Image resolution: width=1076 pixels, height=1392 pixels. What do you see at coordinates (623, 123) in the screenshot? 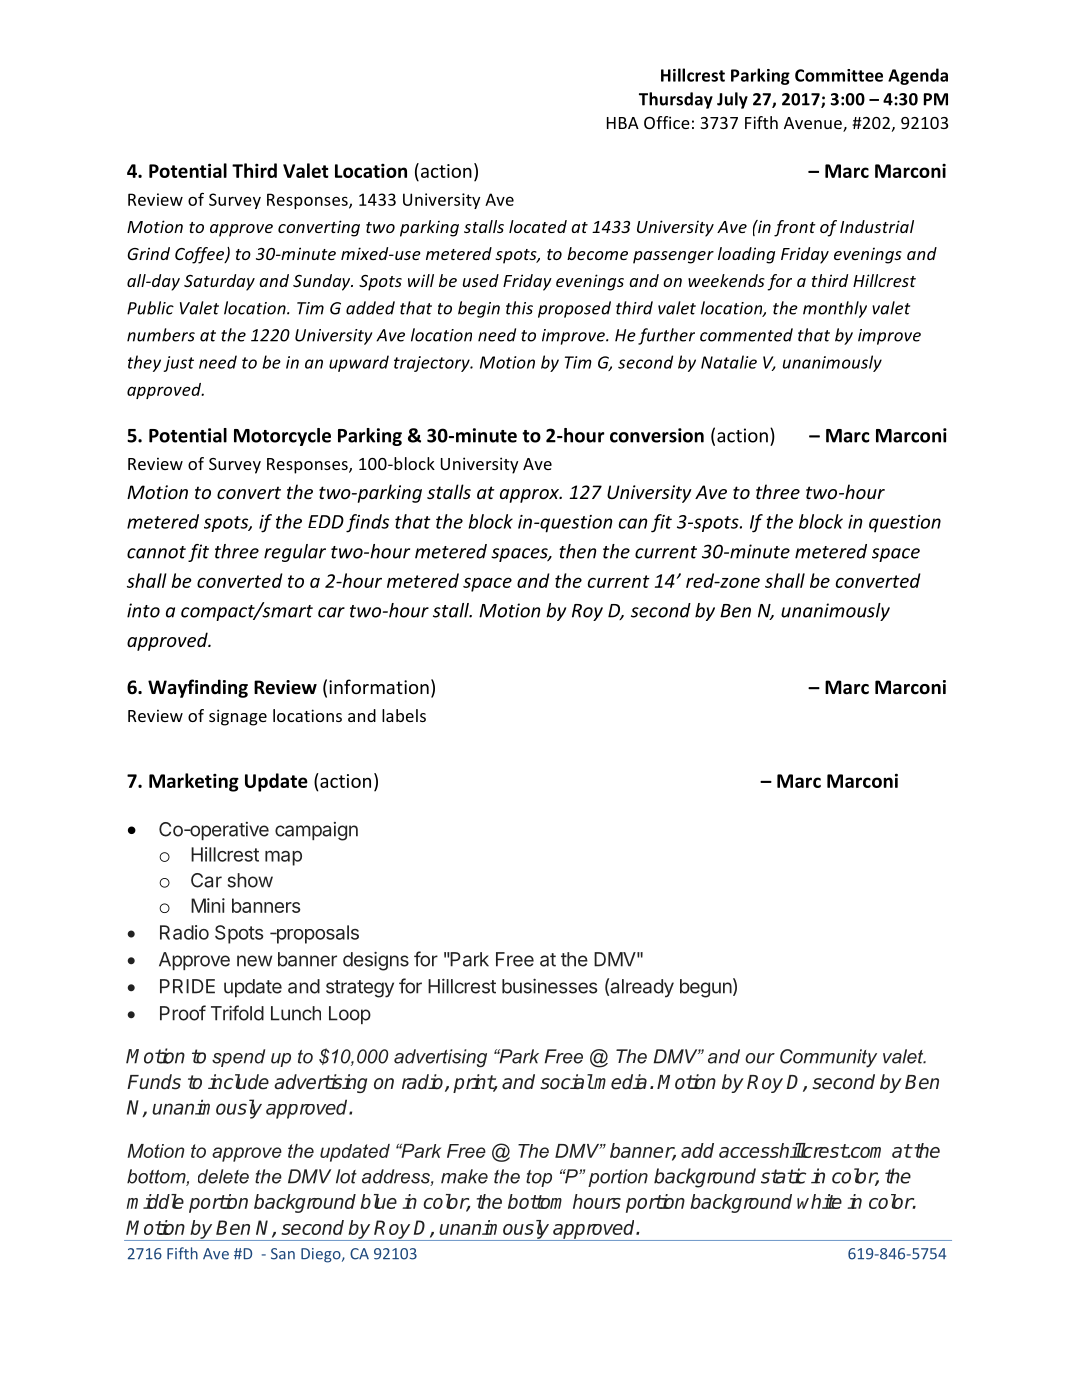
I see `HBA` at bounding box center [623, 123].
